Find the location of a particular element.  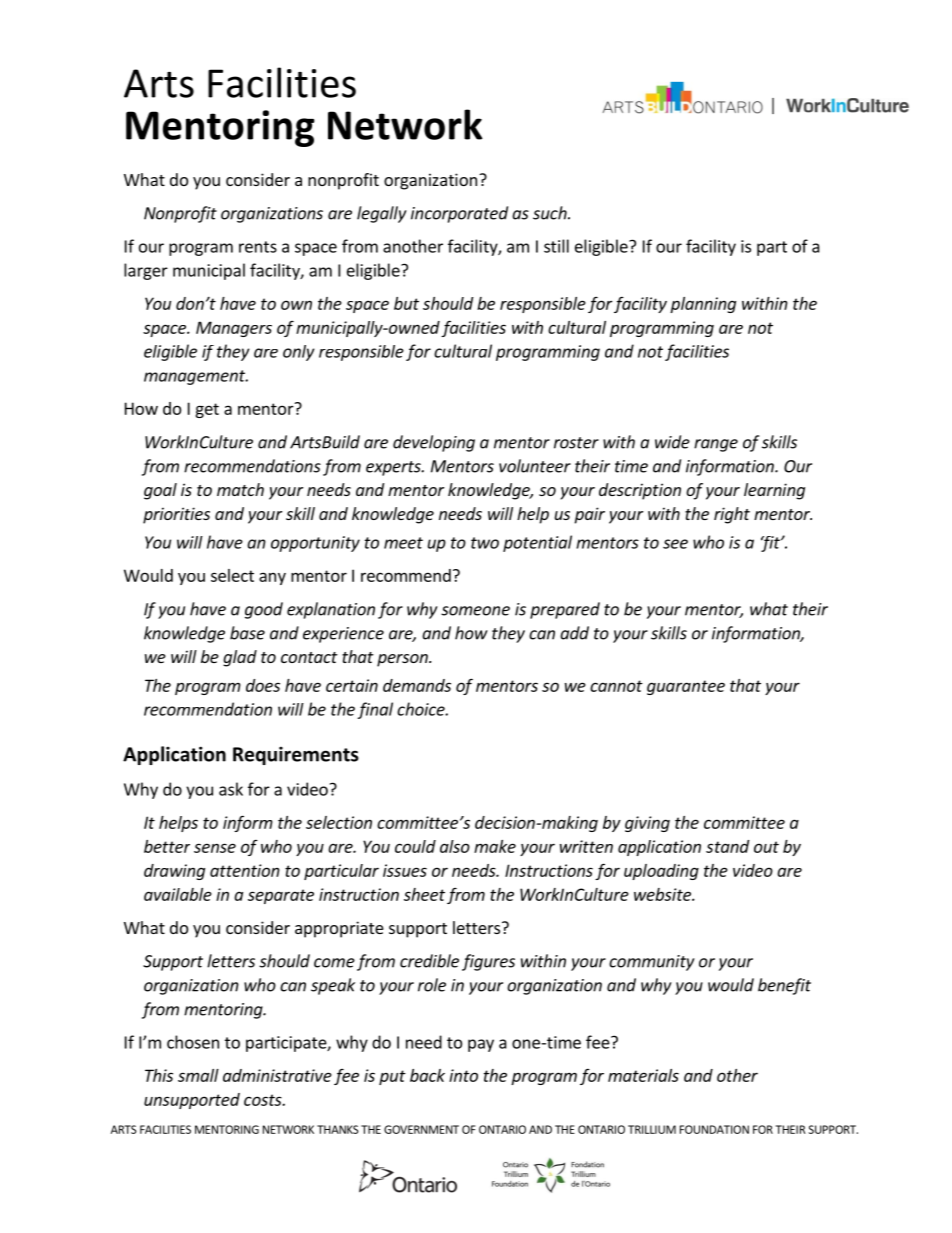

demands is located at coordinates (417, 685).
